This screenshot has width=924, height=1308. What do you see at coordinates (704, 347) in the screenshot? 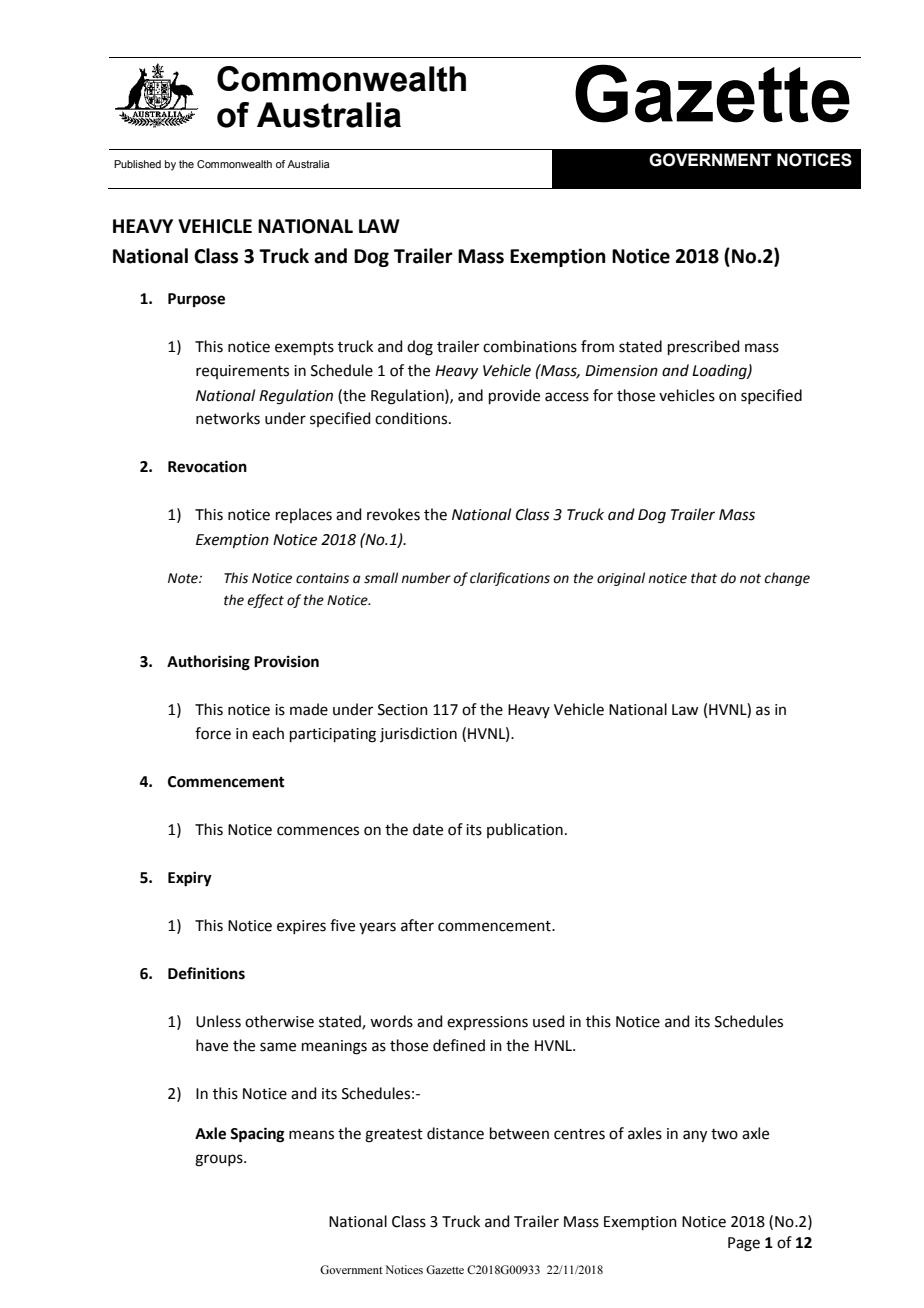
I see `prescribed` at bounding box center [704, 347].
